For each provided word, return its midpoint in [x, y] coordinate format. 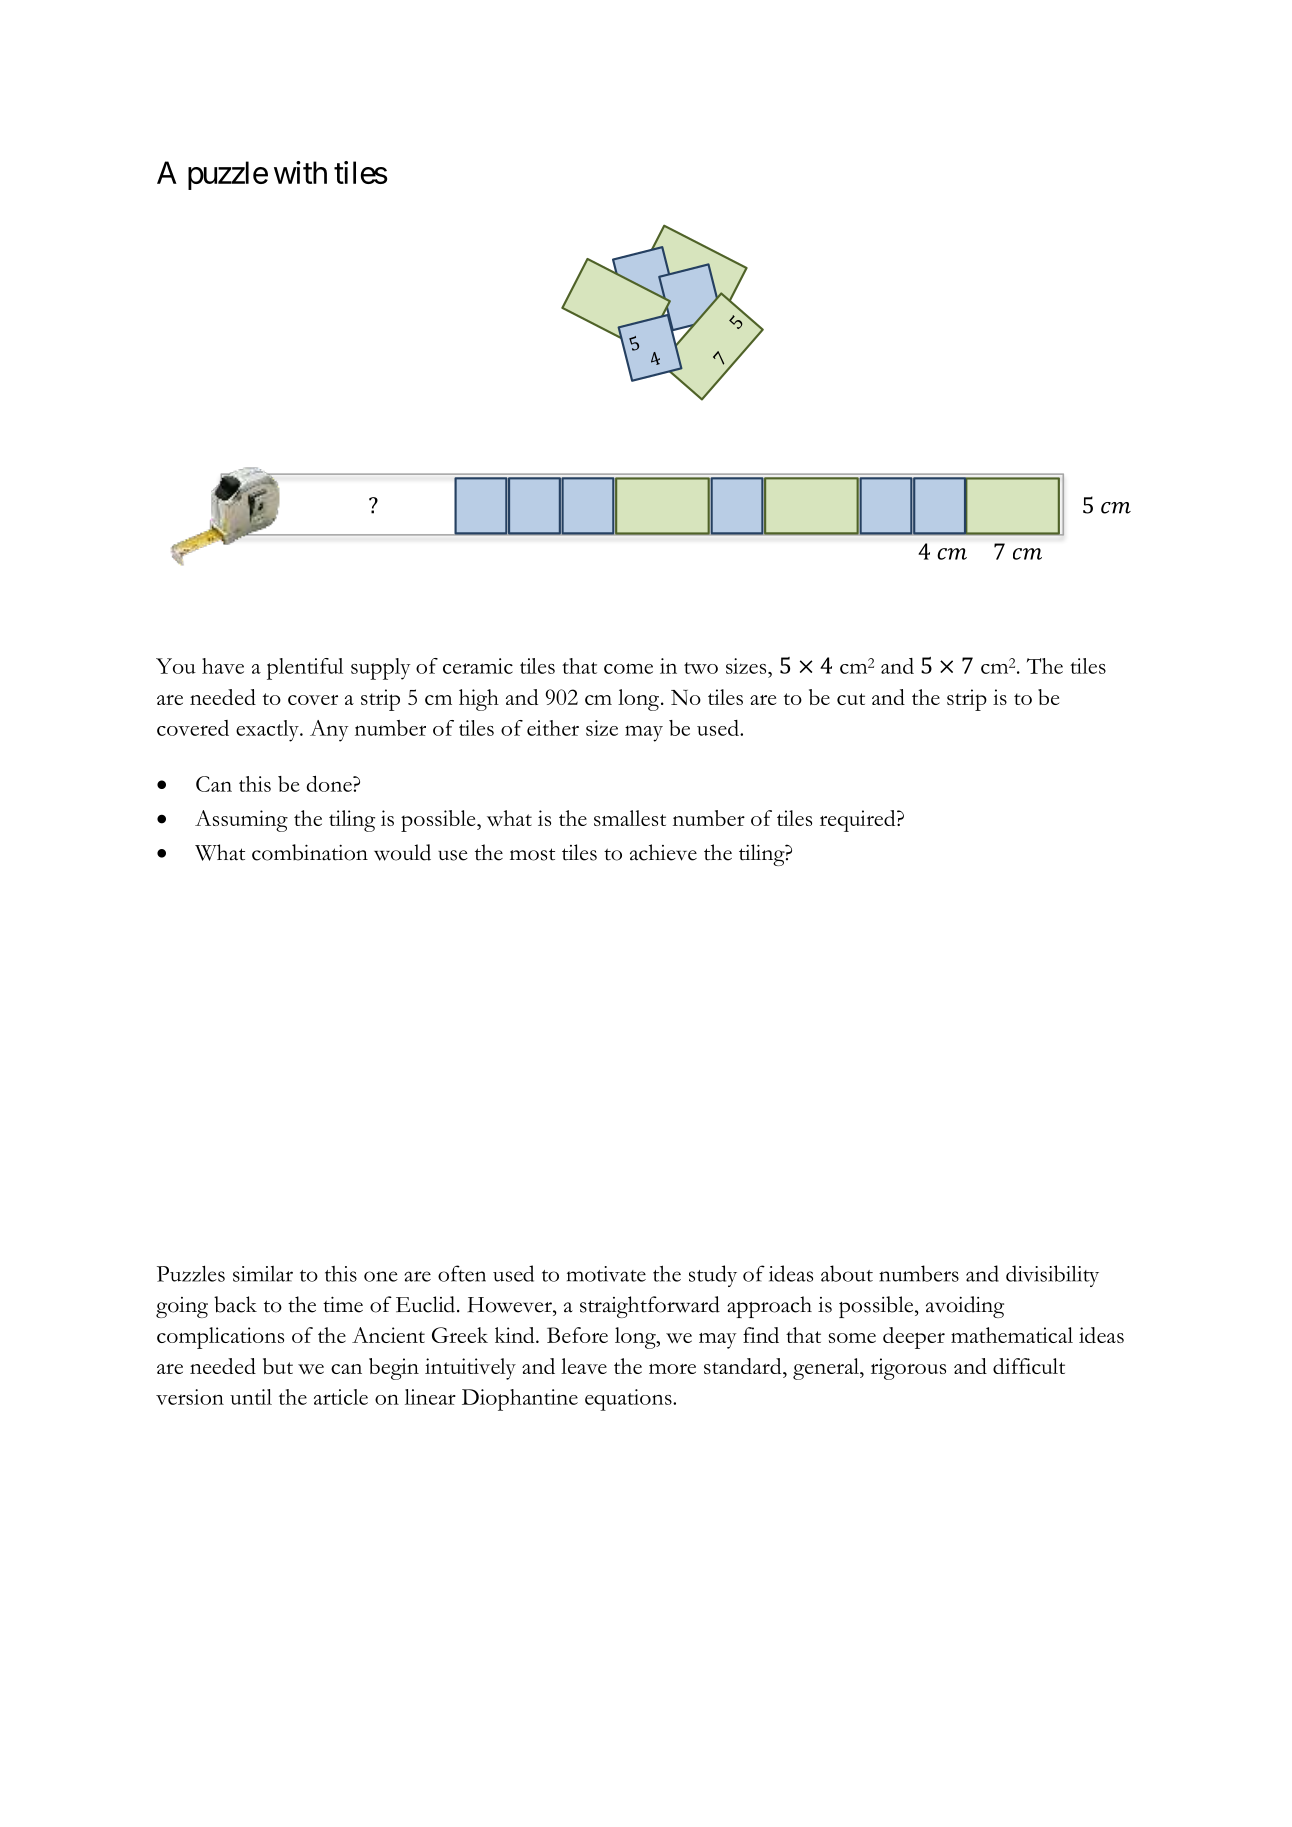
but [278, 1366]
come [628, 668]
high [479, 700]
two [701, 668]
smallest [630, 818]
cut [851, 699]
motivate [606, 1274]
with [300, 172]
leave [584, 1366]
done [330, 784]
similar [263, 1274]
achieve [663, 852]
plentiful [305, 669]
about [847, 1273]
